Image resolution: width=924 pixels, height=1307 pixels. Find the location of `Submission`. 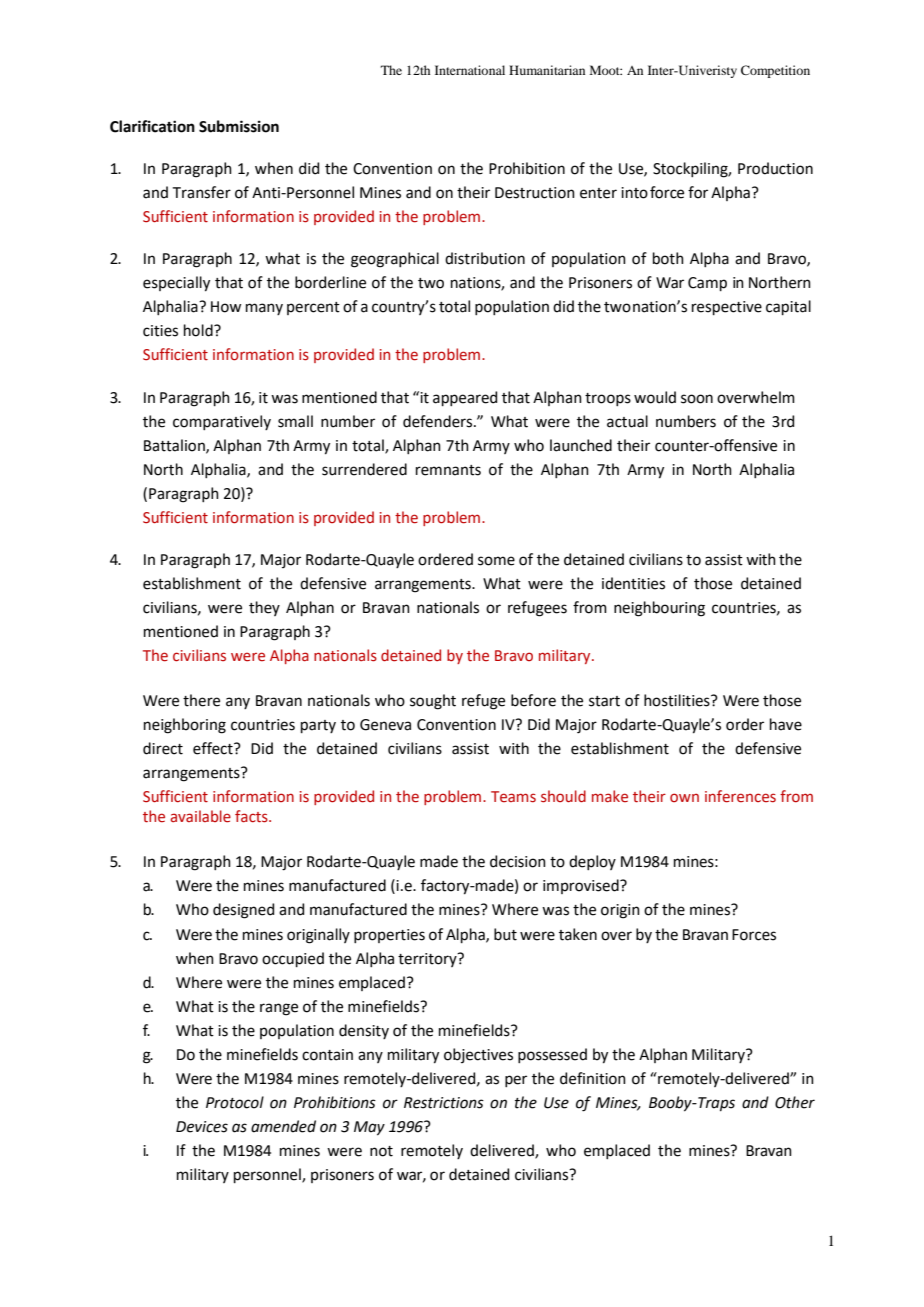

Submission is located at coordinates (239, 126).
